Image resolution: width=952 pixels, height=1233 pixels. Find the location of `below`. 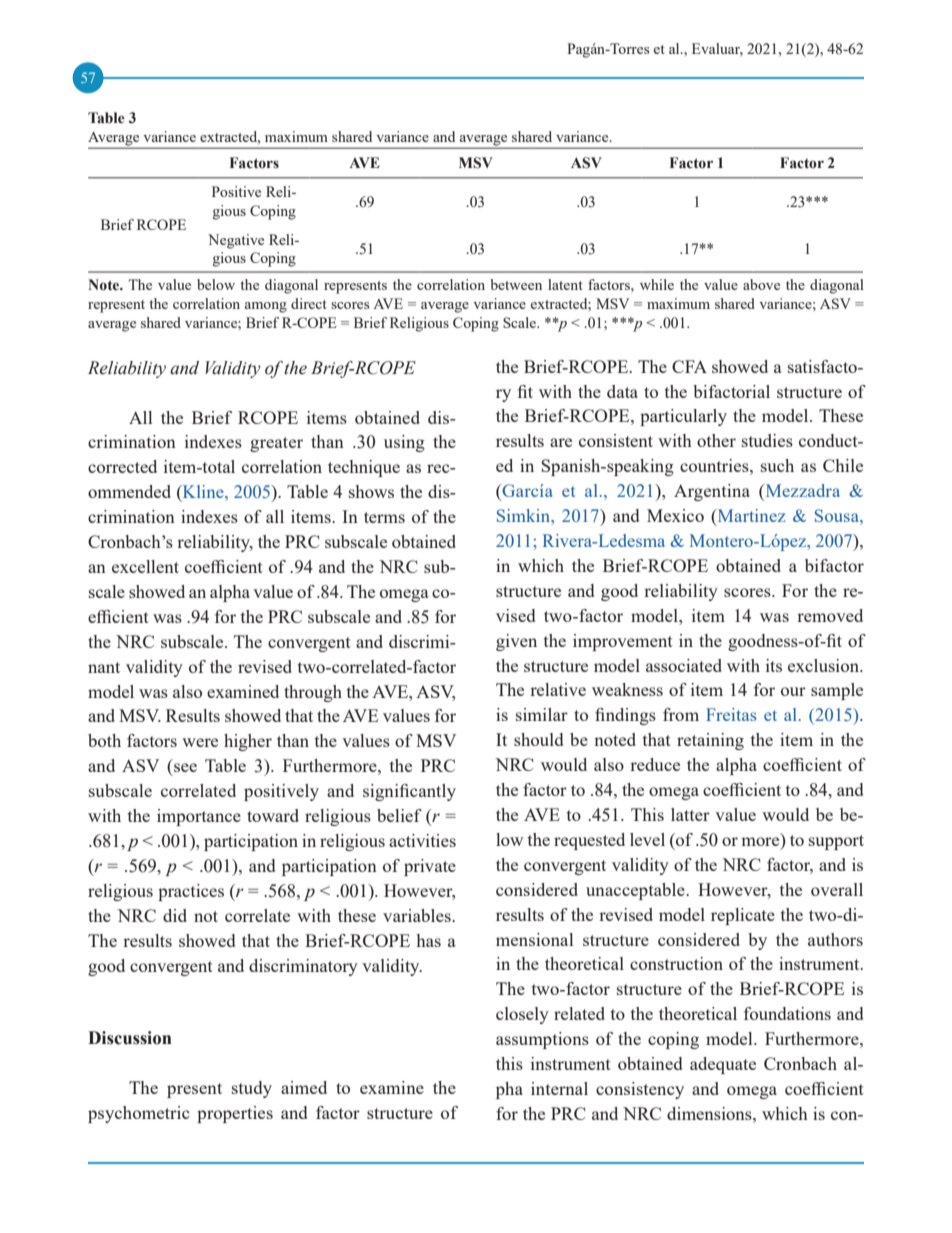

below is located at coordinates (216, 284).
